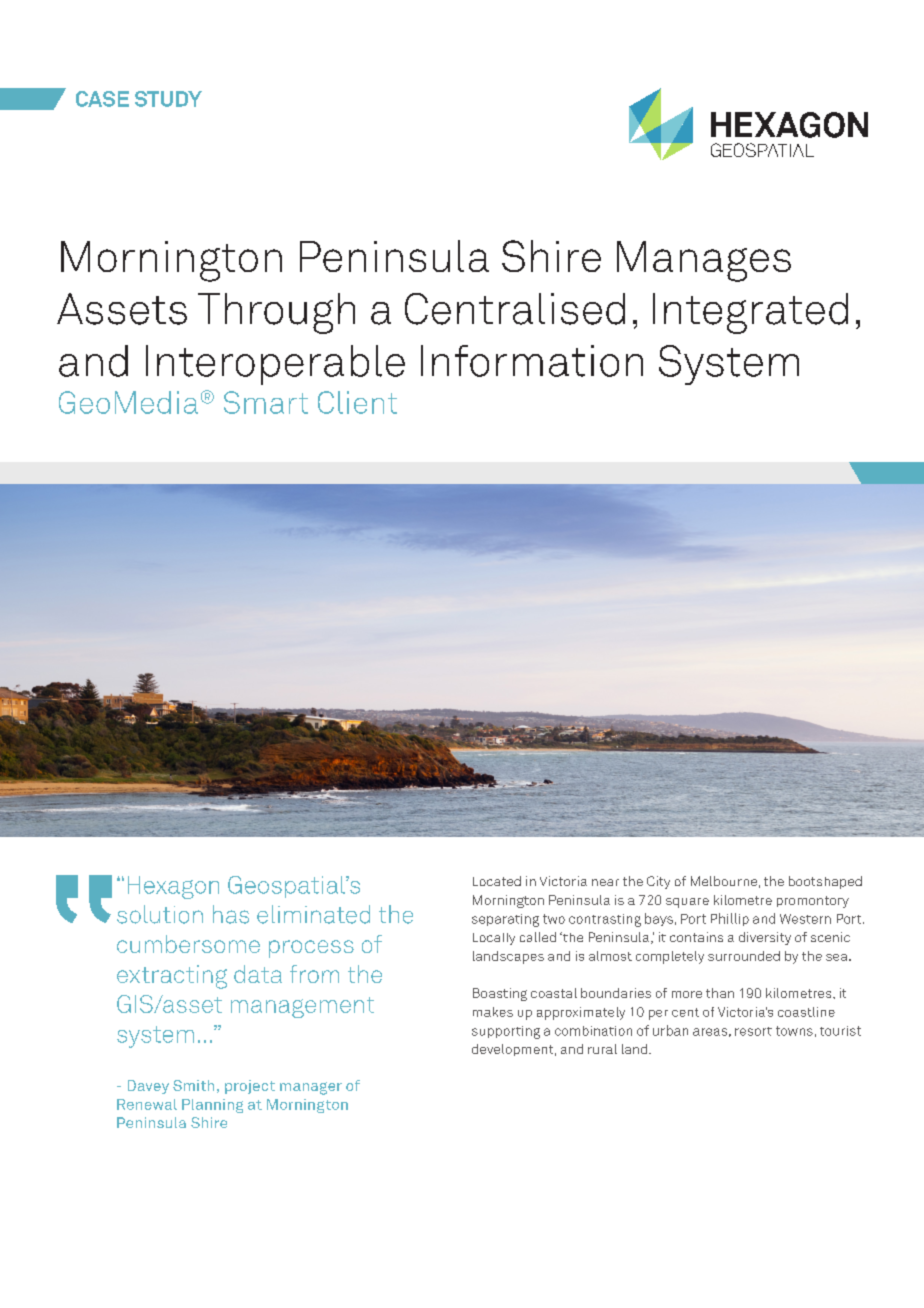 Image resolution: width=924 pixels, height=1308 pixels. Describe the element at coordinates (173, 887) in the screenshot. I see `Hexagon` at that location.
